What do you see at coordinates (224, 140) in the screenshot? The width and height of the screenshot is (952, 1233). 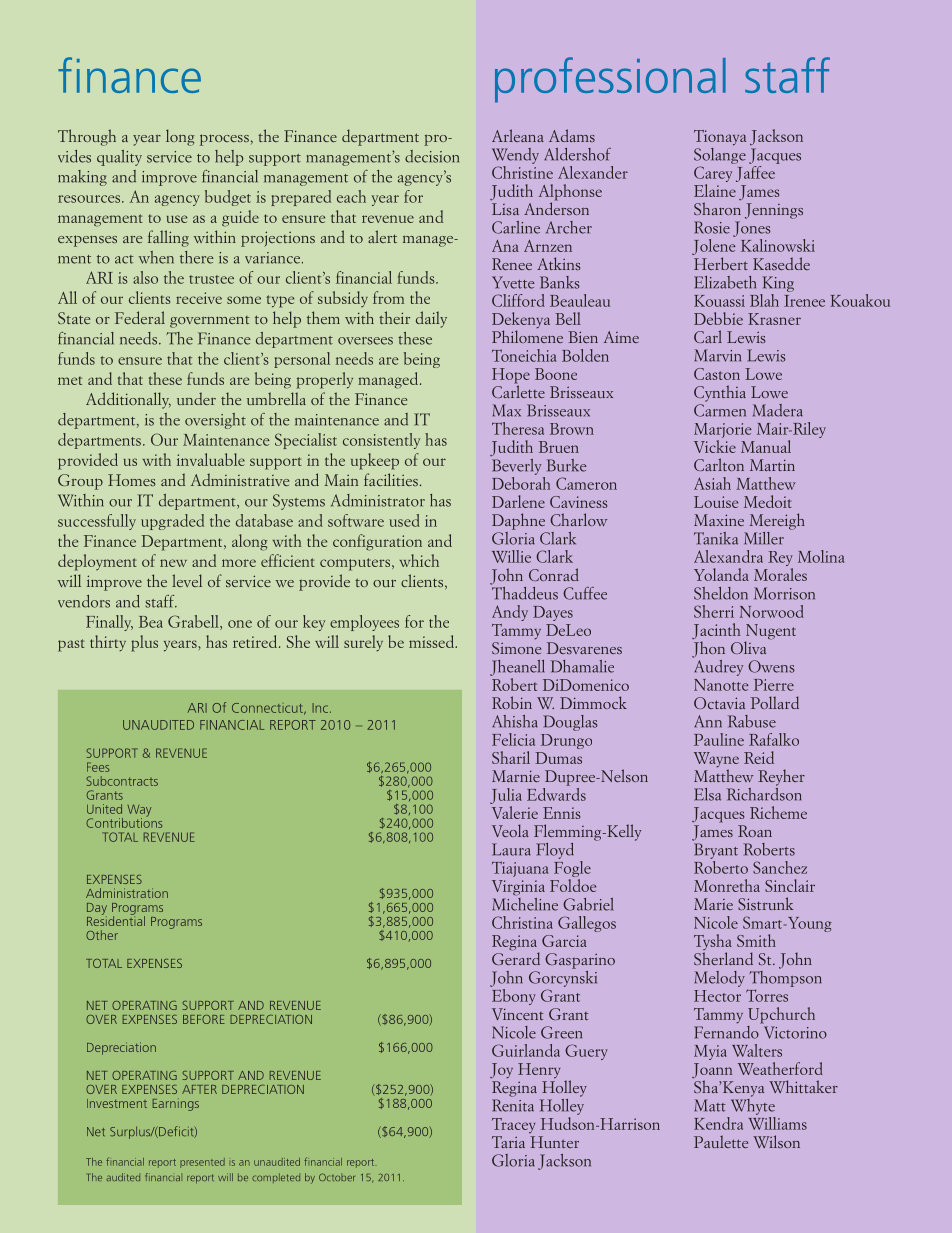 I see `process` at bounding box center [224, 140].
